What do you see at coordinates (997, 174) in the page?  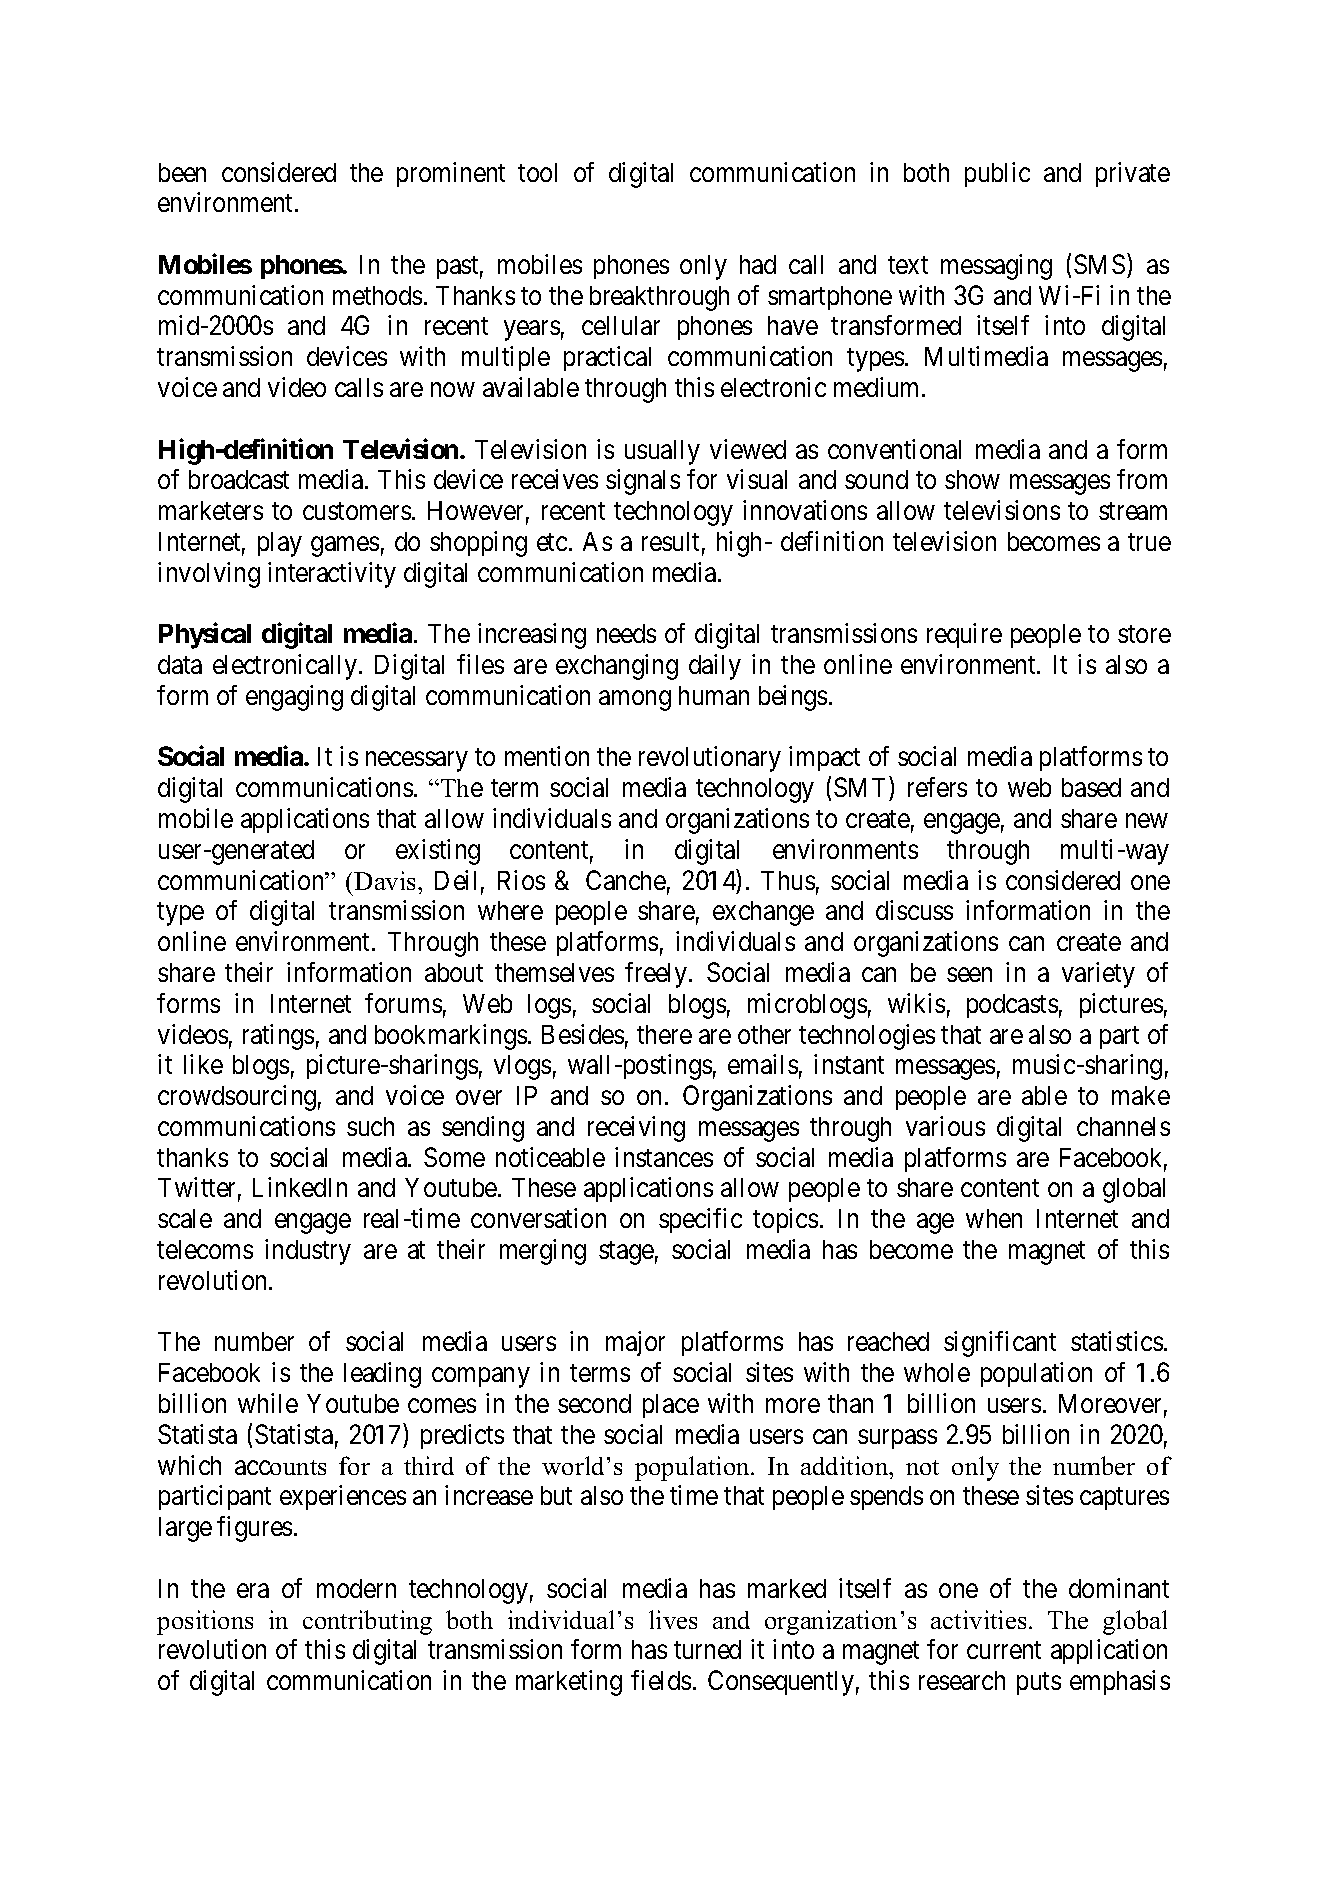 I see `public` at bounding box center [997, 174].
